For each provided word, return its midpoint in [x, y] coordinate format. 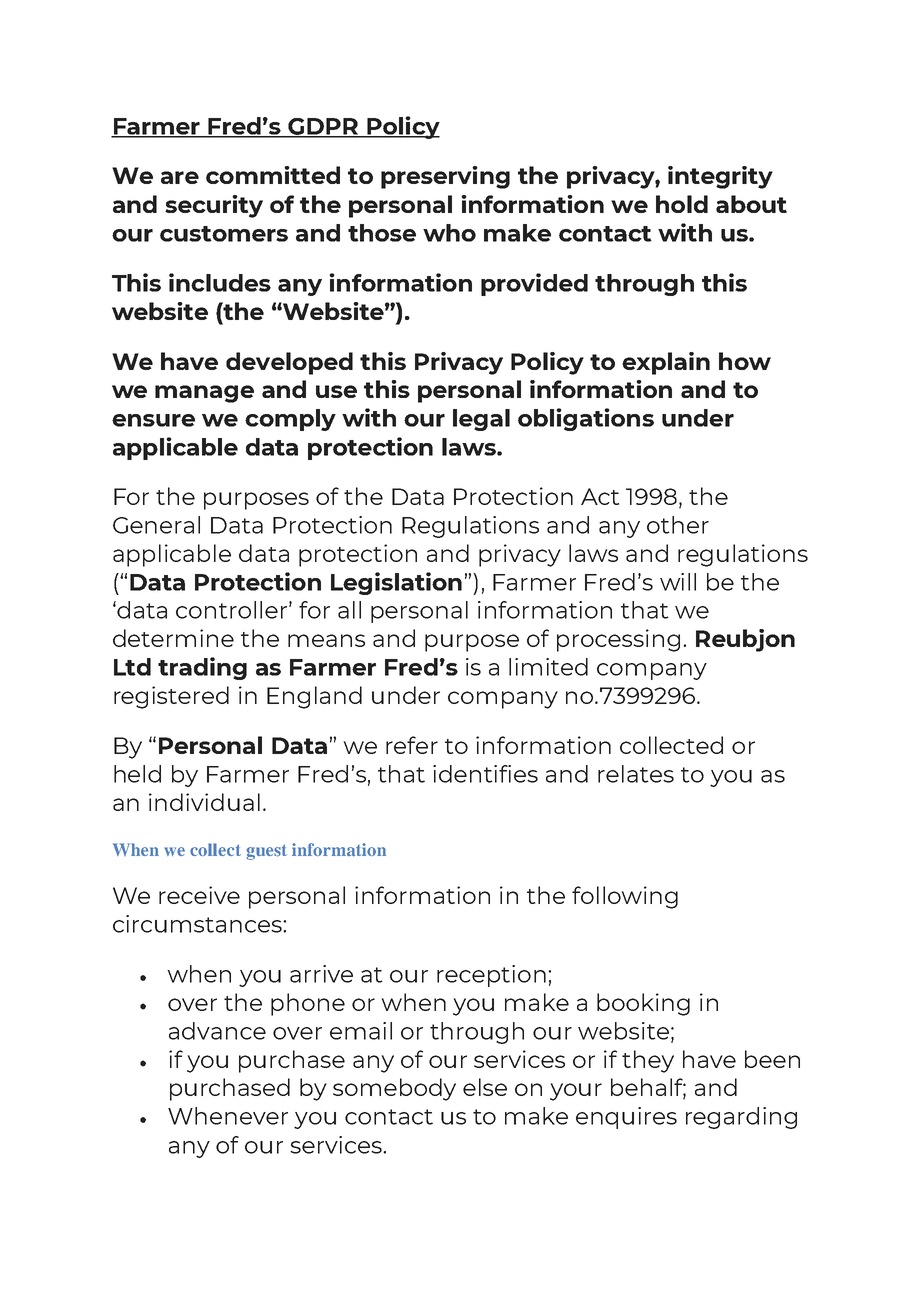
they [648, 1061]
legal [481, 420]
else [485, 1087]
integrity [720, 177]
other [678, 525]
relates [636, 774]
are [180, 177]
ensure [153, 420]
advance [217, 1031]
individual [204, 802]
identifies [485, 774]
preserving [445, 177]
